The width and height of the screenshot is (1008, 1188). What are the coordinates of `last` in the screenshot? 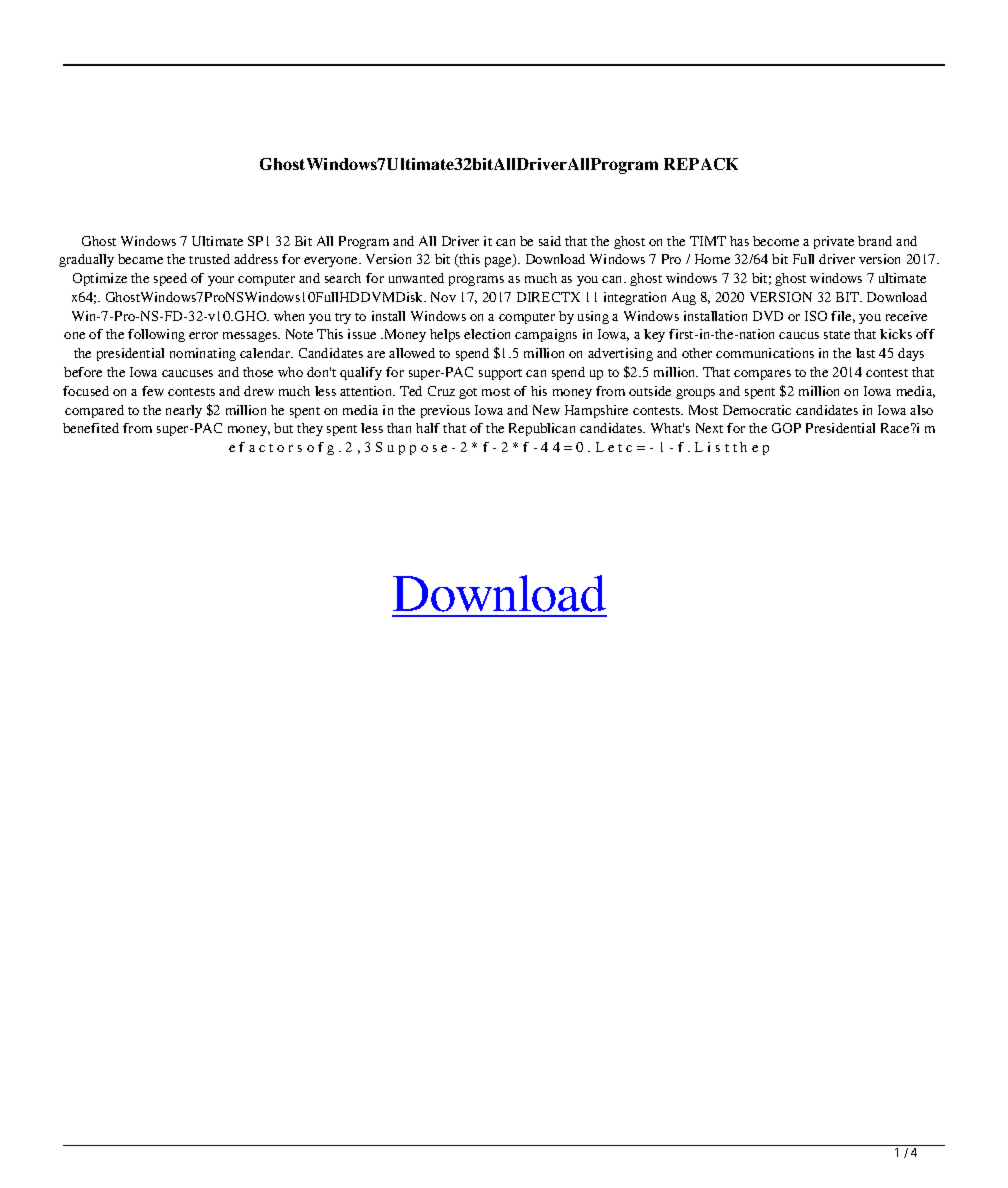 It's located at (865, 353).
